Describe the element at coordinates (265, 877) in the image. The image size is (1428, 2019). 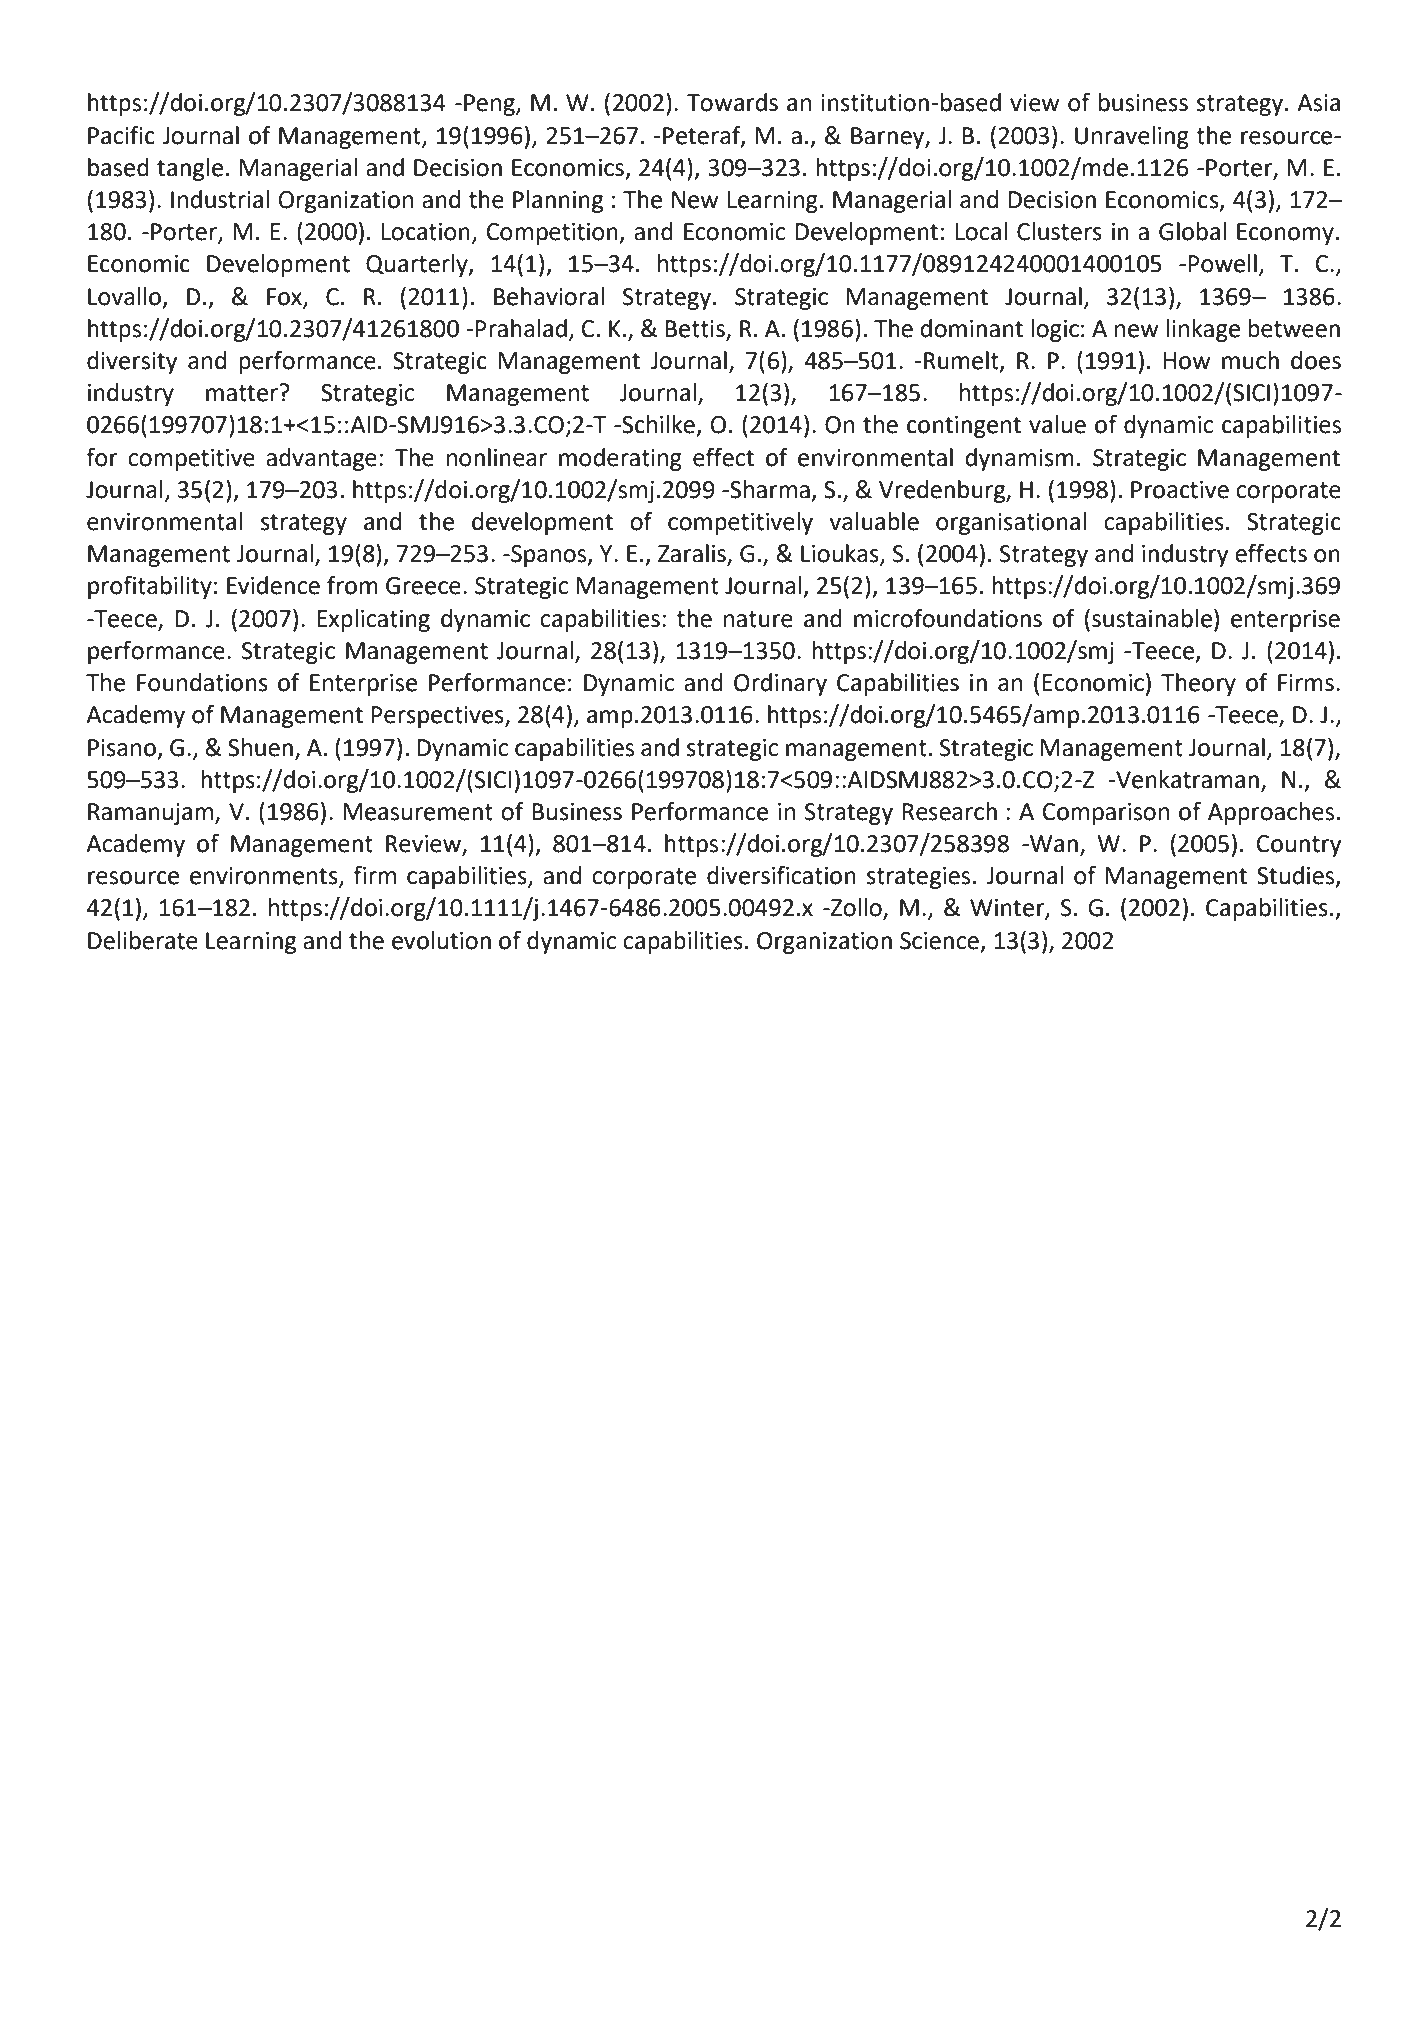
I see `environments` at that location.
